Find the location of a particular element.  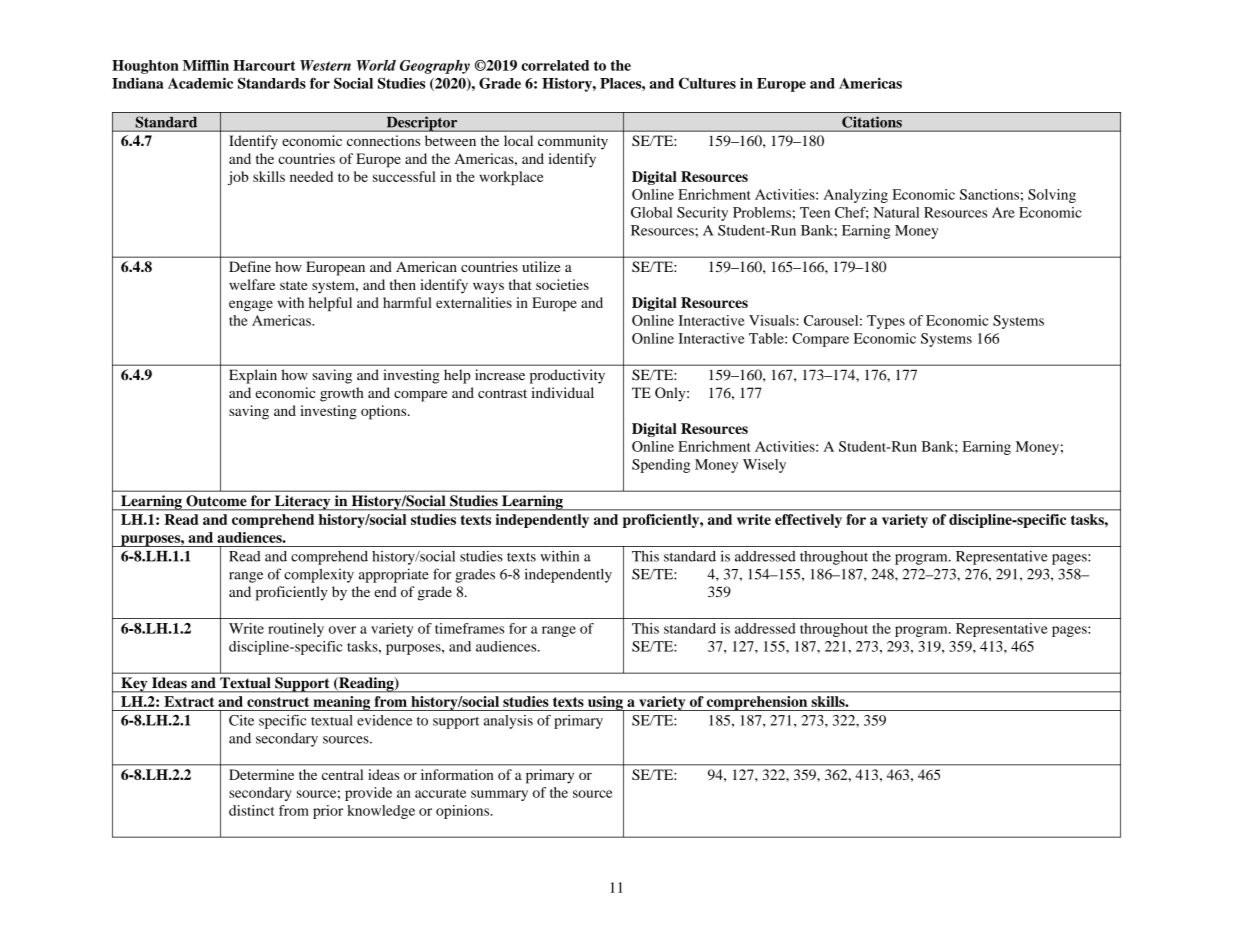

correlated is located at coordinates (555, 65).
